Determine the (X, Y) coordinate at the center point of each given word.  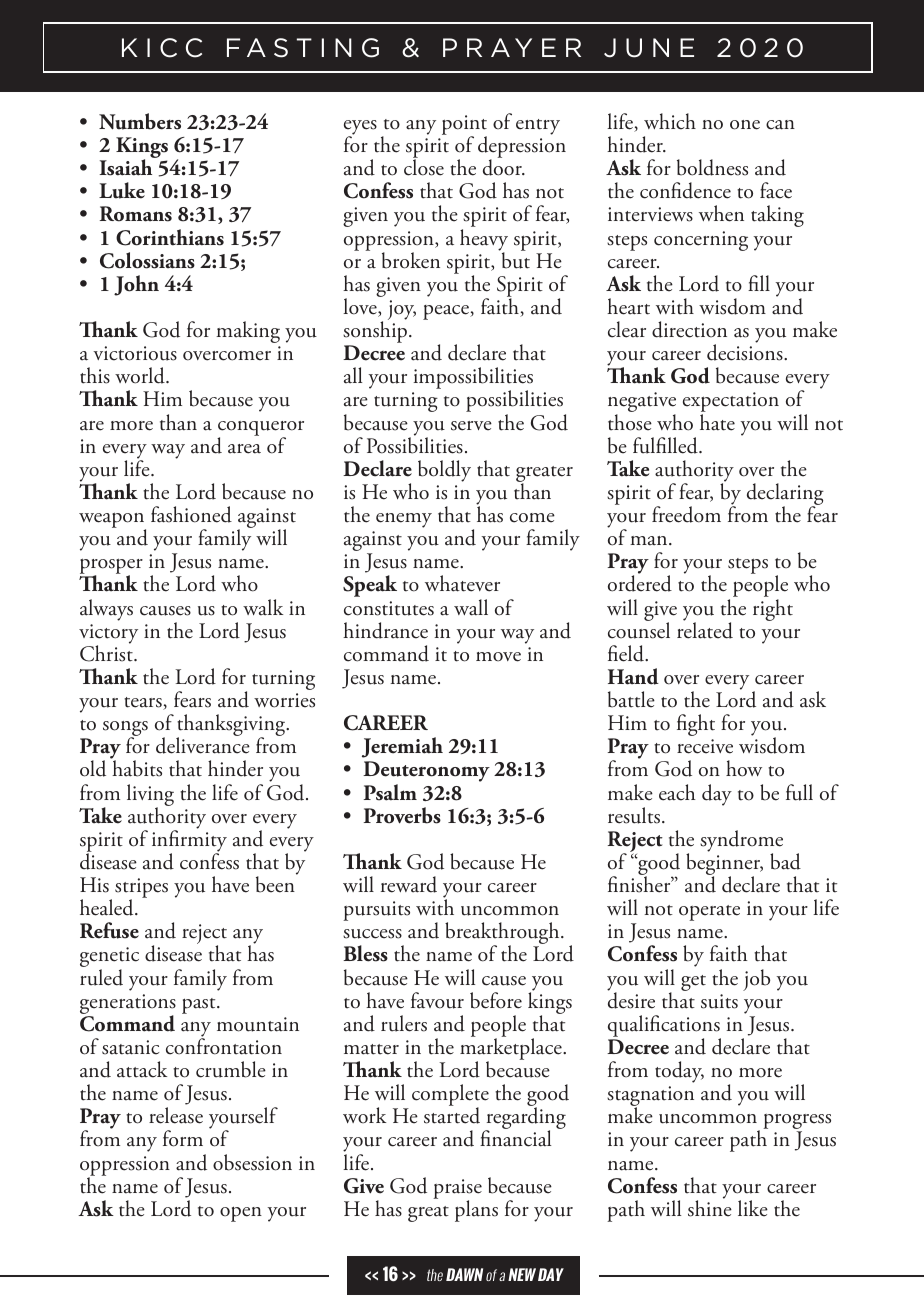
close (424, 167)
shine (710, 1207)
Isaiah (125, 167)
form (183, 1138)
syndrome (741, 842)
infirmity (189, 841)
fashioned (191, 514)
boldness (712, 167)
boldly (444, 471)
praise (457, 1190)
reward (409, 884)
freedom (686, 514)
